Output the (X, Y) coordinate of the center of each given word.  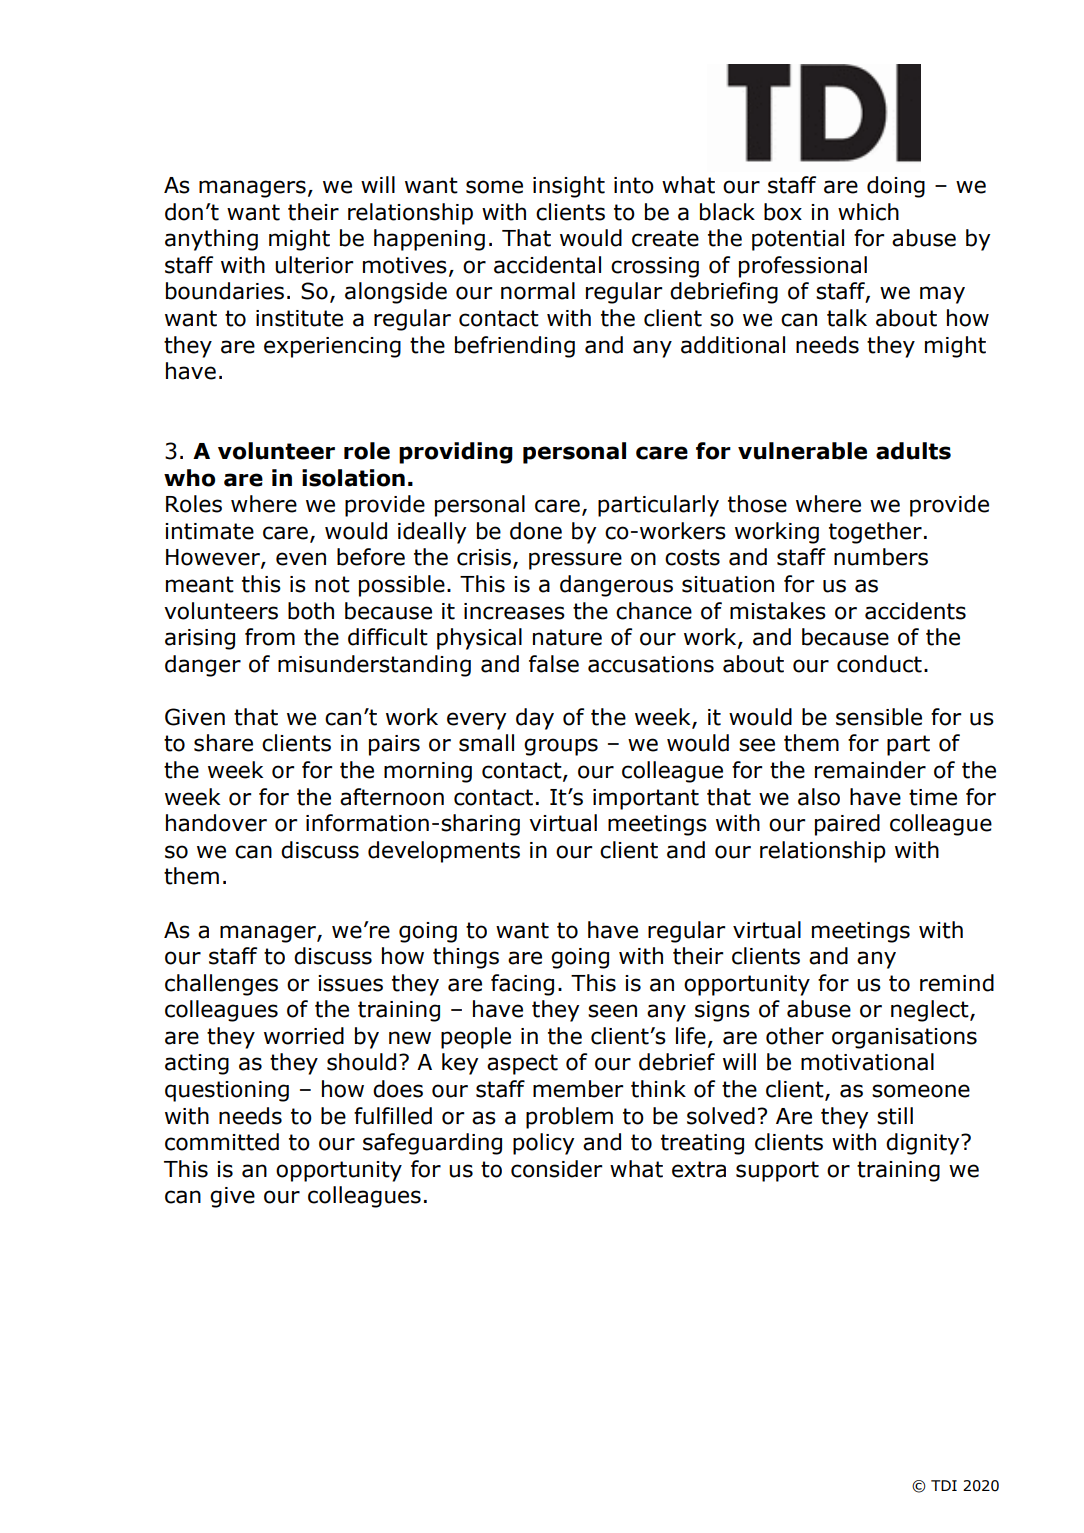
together (875, 533)
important (646, 799)
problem (569, 1118)
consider (556, 1169)
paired (847, 825)
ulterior (314, 265)
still (895, 1116)
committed (222, 1142)
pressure (575, 561)
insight (569, 187)
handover (216, 823)
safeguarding (432, 1144)
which (868, 212)
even (301, 559)
